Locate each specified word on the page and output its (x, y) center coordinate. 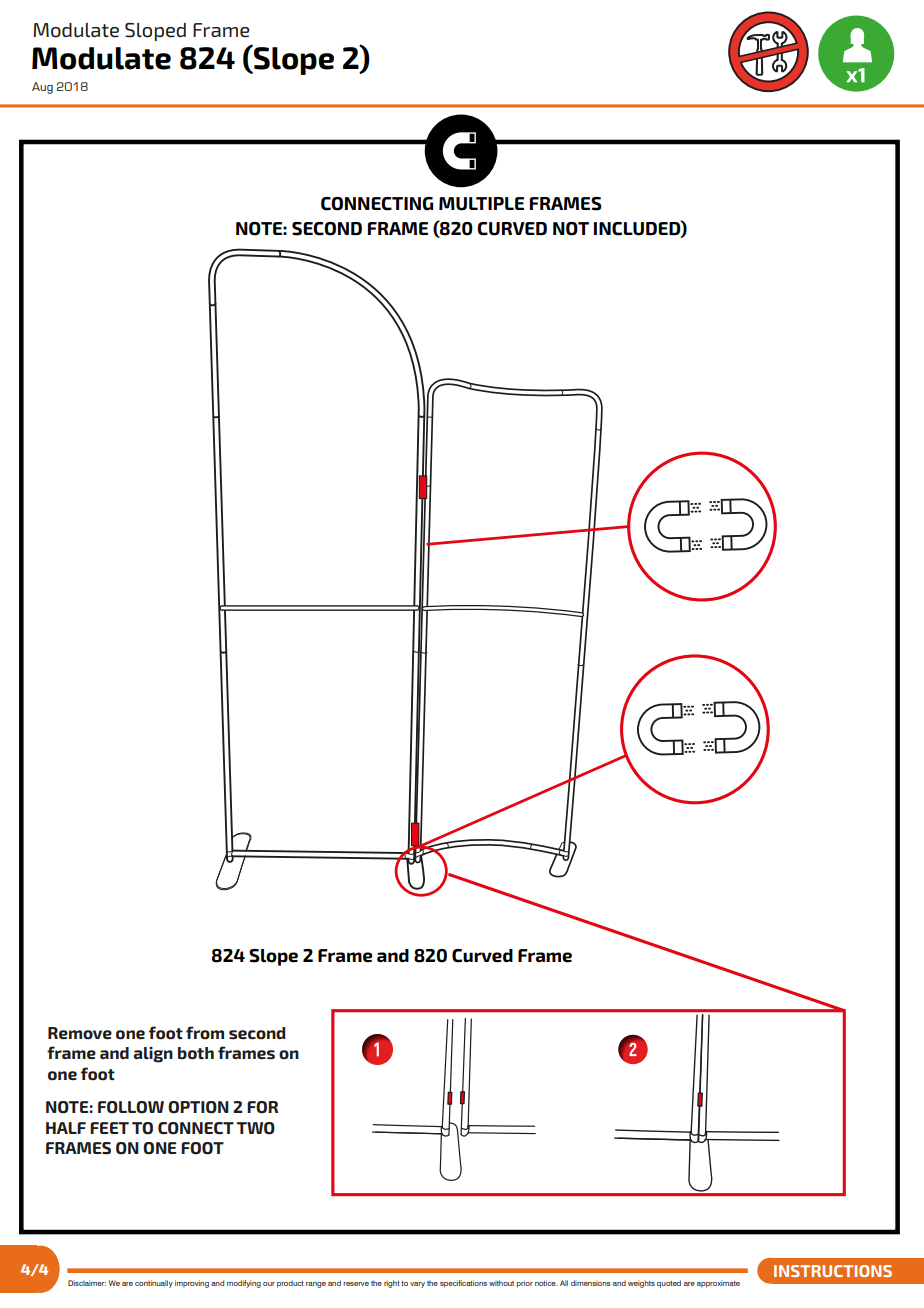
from (205, 1033)
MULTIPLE (481, 204)
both (196, 1053)
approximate (718, 1284)
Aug (42, 88)
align (153, 1055)
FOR (262, 1107)
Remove (80, 1033)
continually (154, 1284)
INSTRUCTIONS (833, 1271)
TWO (256, 1128)
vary (417, 1285)
